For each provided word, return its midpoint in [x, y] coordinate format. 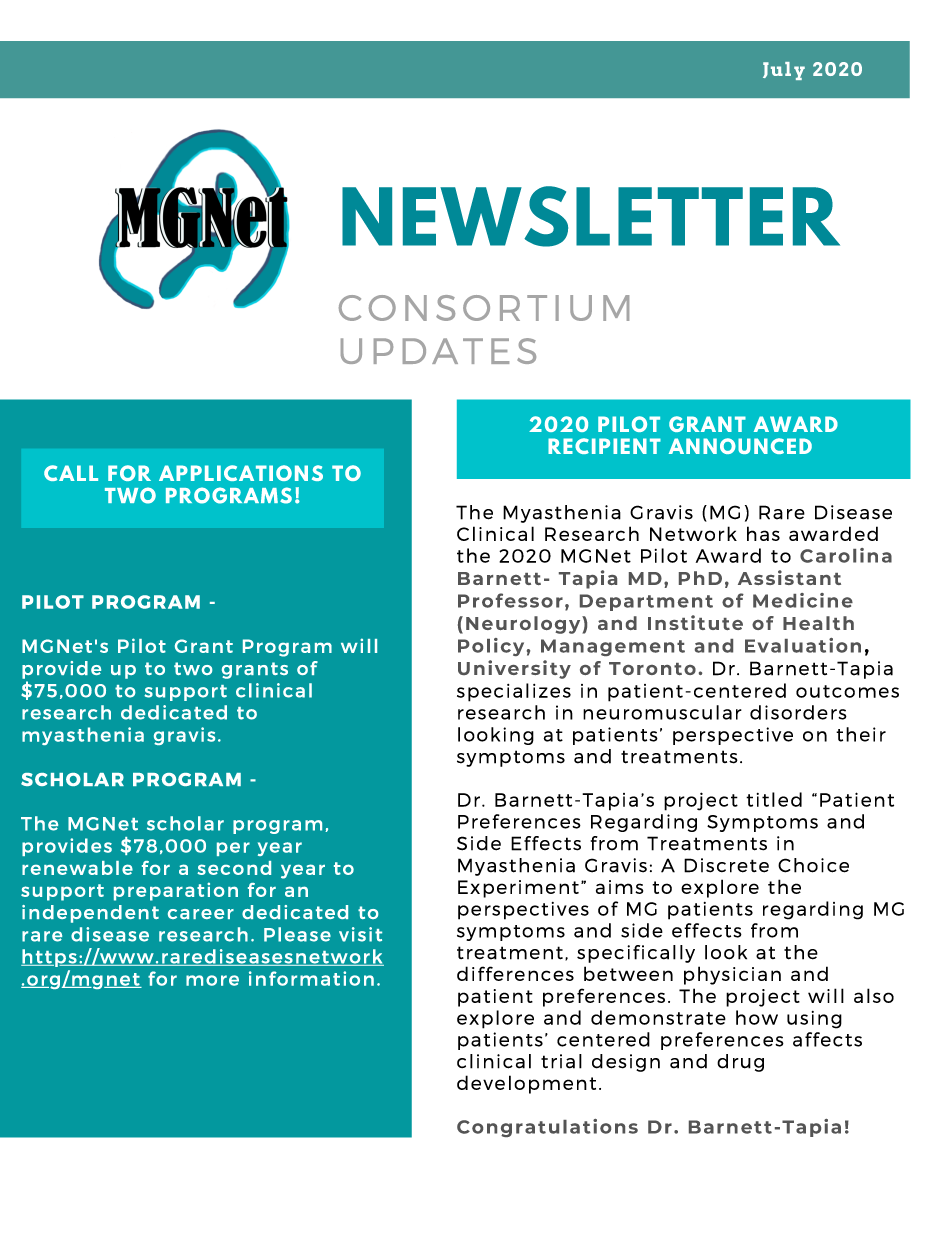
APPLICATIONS [241, 473]
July [784, 71]
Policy [491, 647]
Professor [510, 600]
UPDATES [438, 351]
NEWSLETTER [591, 216]
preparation [176, 891]
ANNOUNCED [740, 446]
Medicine [803, 600]
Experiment [518, 889]
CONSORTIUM [484, 308]
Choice [813, 865]
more [212, 980]
